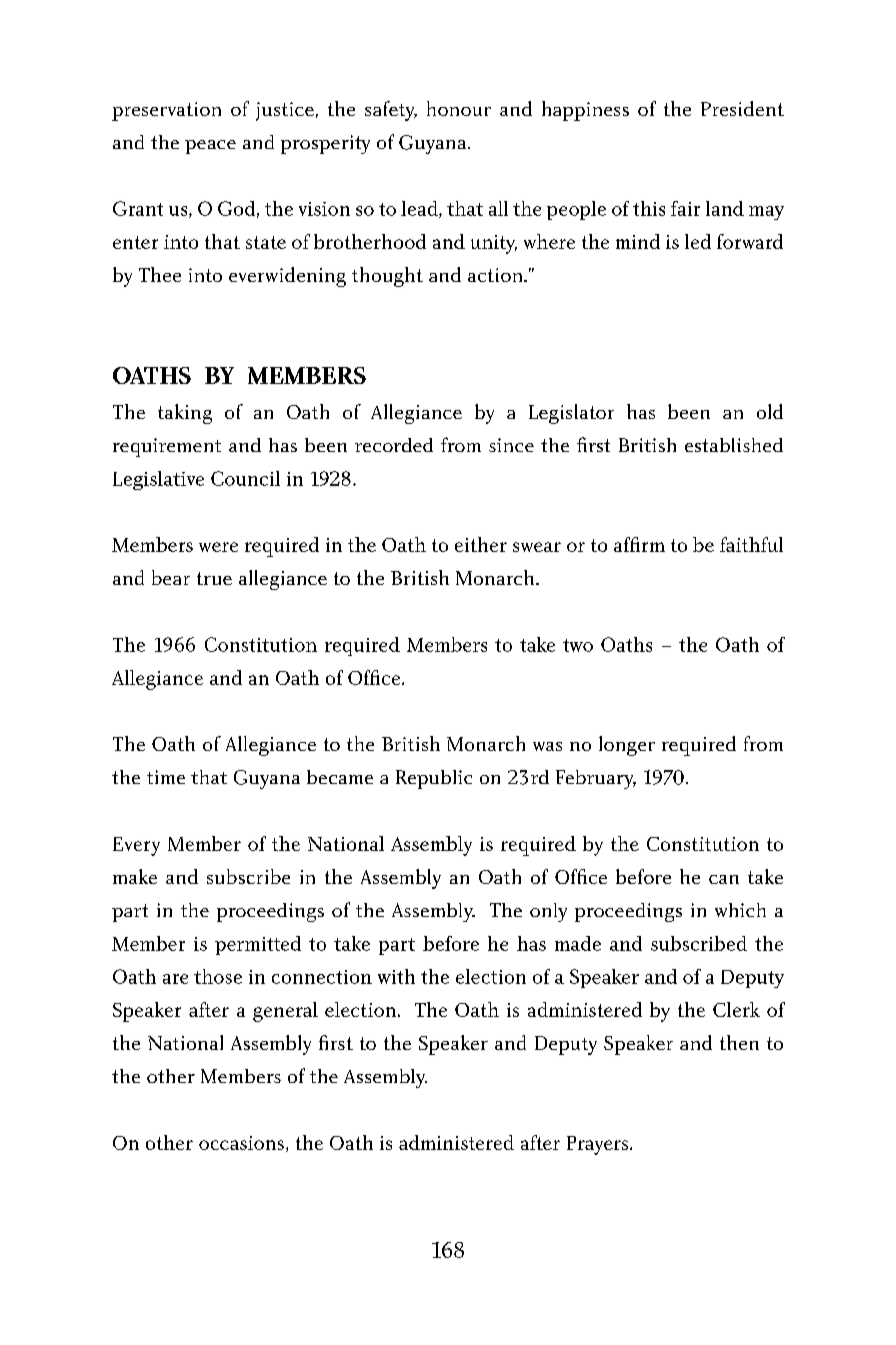  Describe the element at coordinates (481, 544) in the page. I see `either` at that location.
